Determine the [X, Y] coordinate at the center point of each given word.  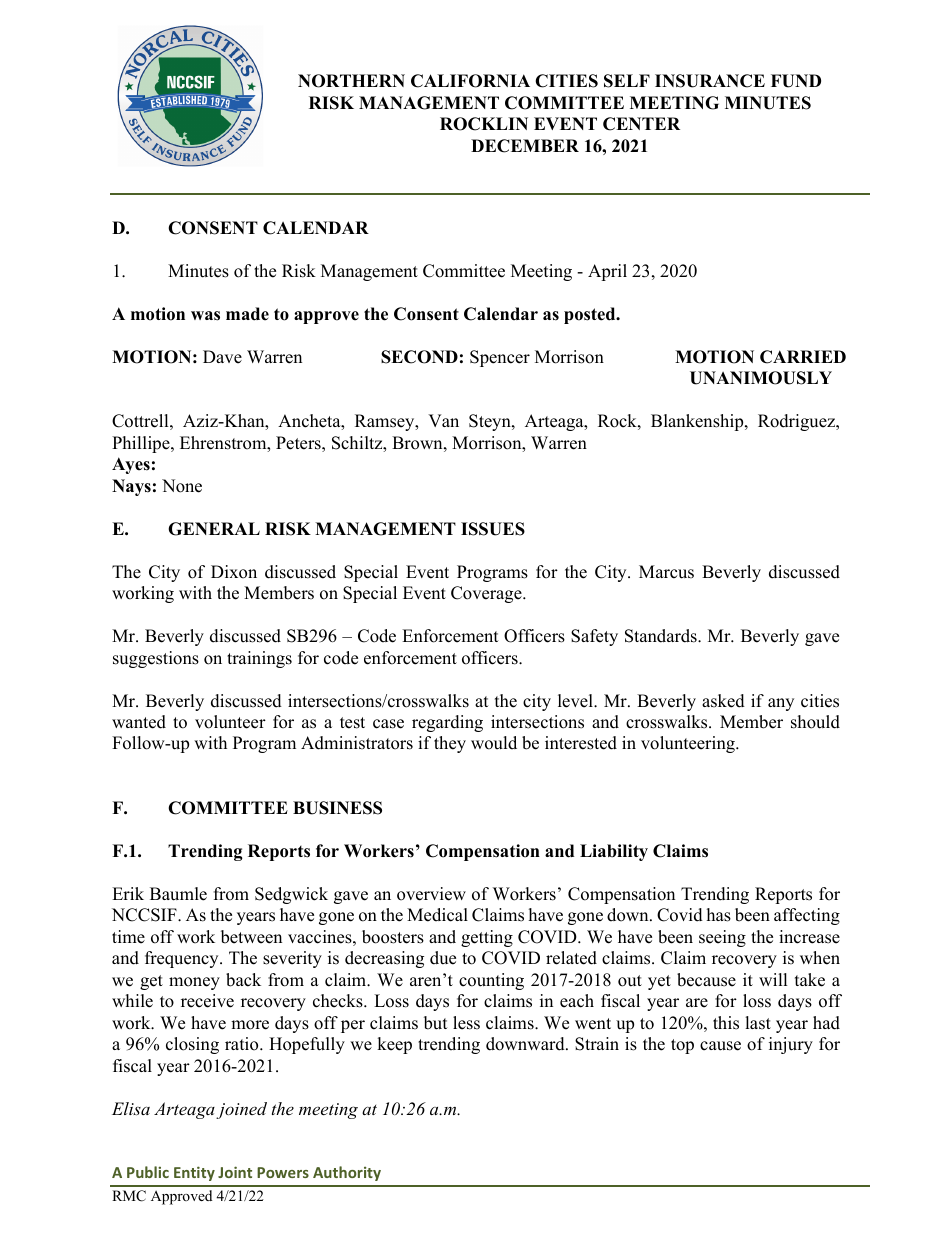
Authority [347, 1173]
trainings [259, 659]
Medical [437, 915]
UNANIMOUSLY [761, 378]
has [719, 915]
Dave [222, 357]
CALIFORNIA [470, 81]
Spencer [500, 358]
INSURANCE [710, 81]
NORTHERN [351, 81]
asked [723, 701]
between [251, 937]
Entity [194, 1173]
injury [791, 1045]
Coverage [487, 594]
